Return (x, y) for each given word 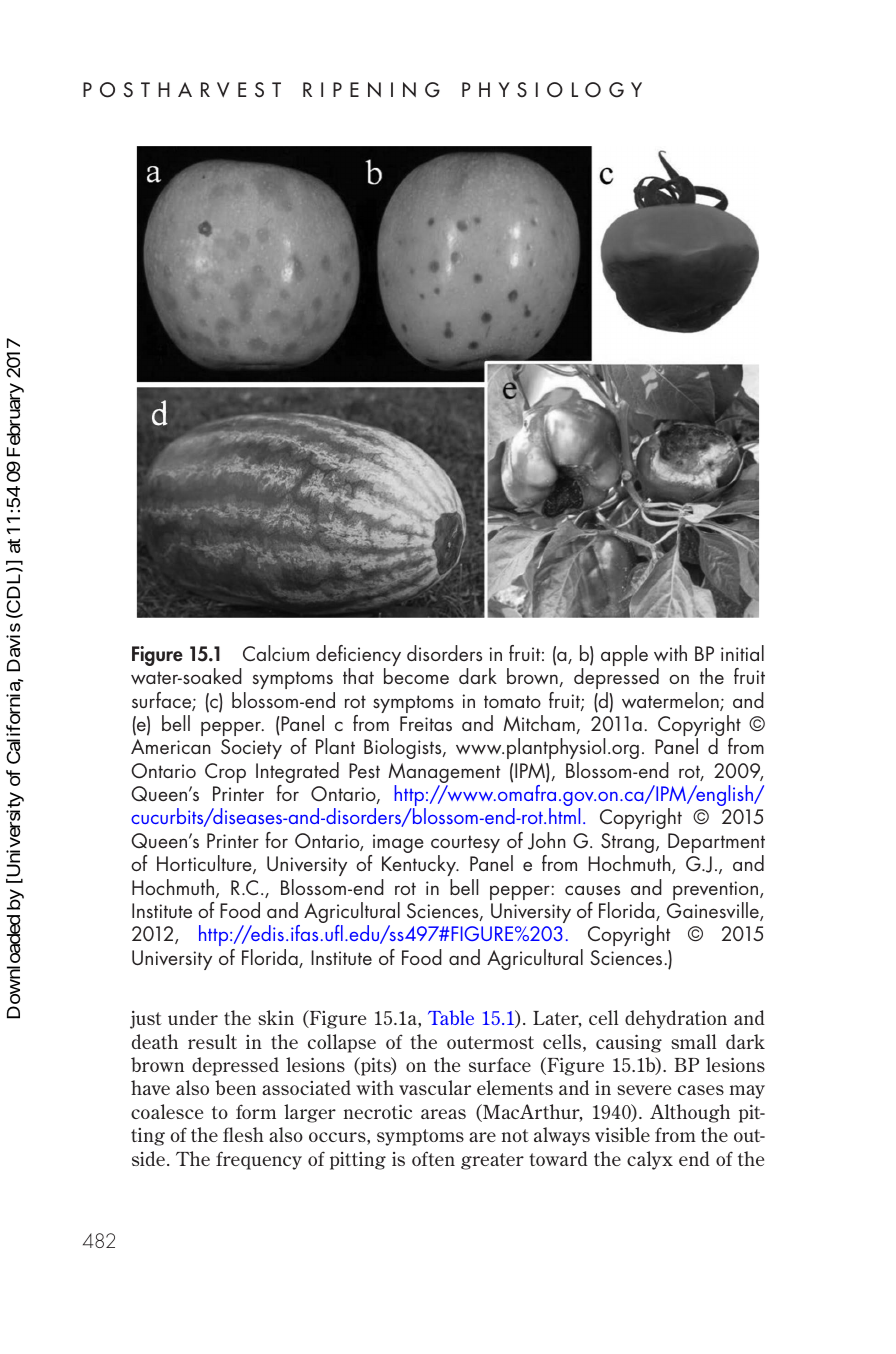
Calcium (276, 653)
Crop (225, 773)
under (193, 1017)
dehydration (676, 1019)
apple (624, 655)
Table (451, 1017)
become (416, 676)
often (433, 1158)
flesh (243, 1134)
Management (444, 774)
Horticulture (205, 864)
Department (716, 844)
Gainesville (714, 911)
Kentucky (420, 865)
